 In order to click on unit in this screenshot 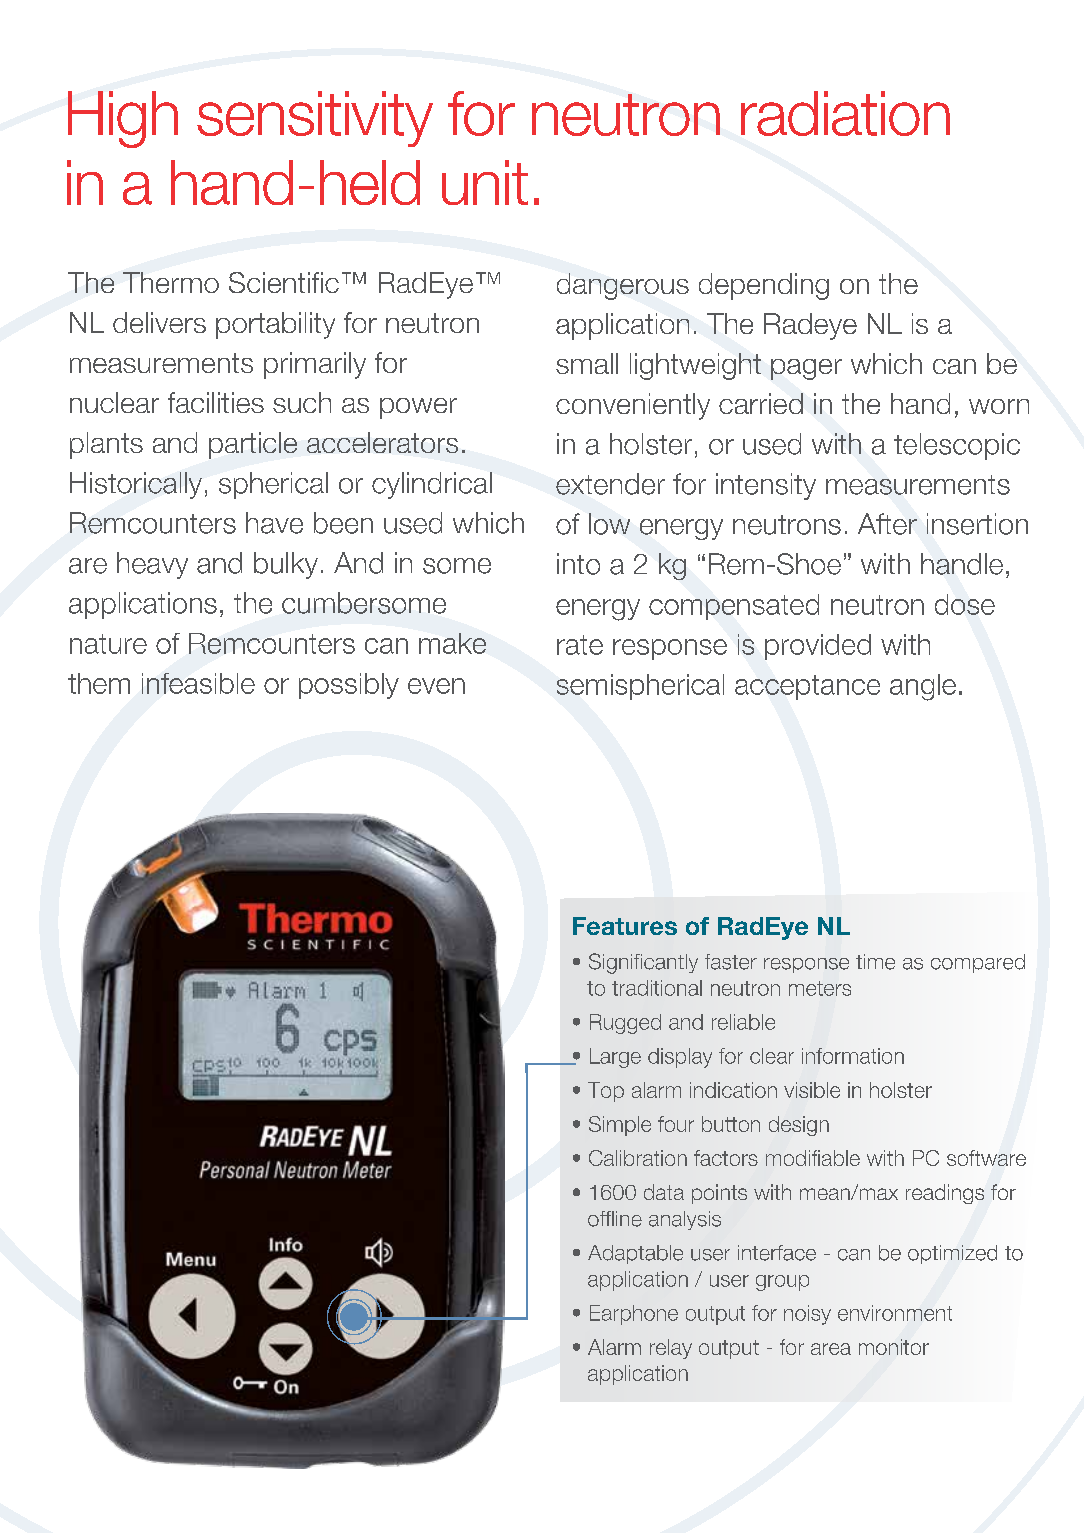, I will do `click(485, 182)`.
